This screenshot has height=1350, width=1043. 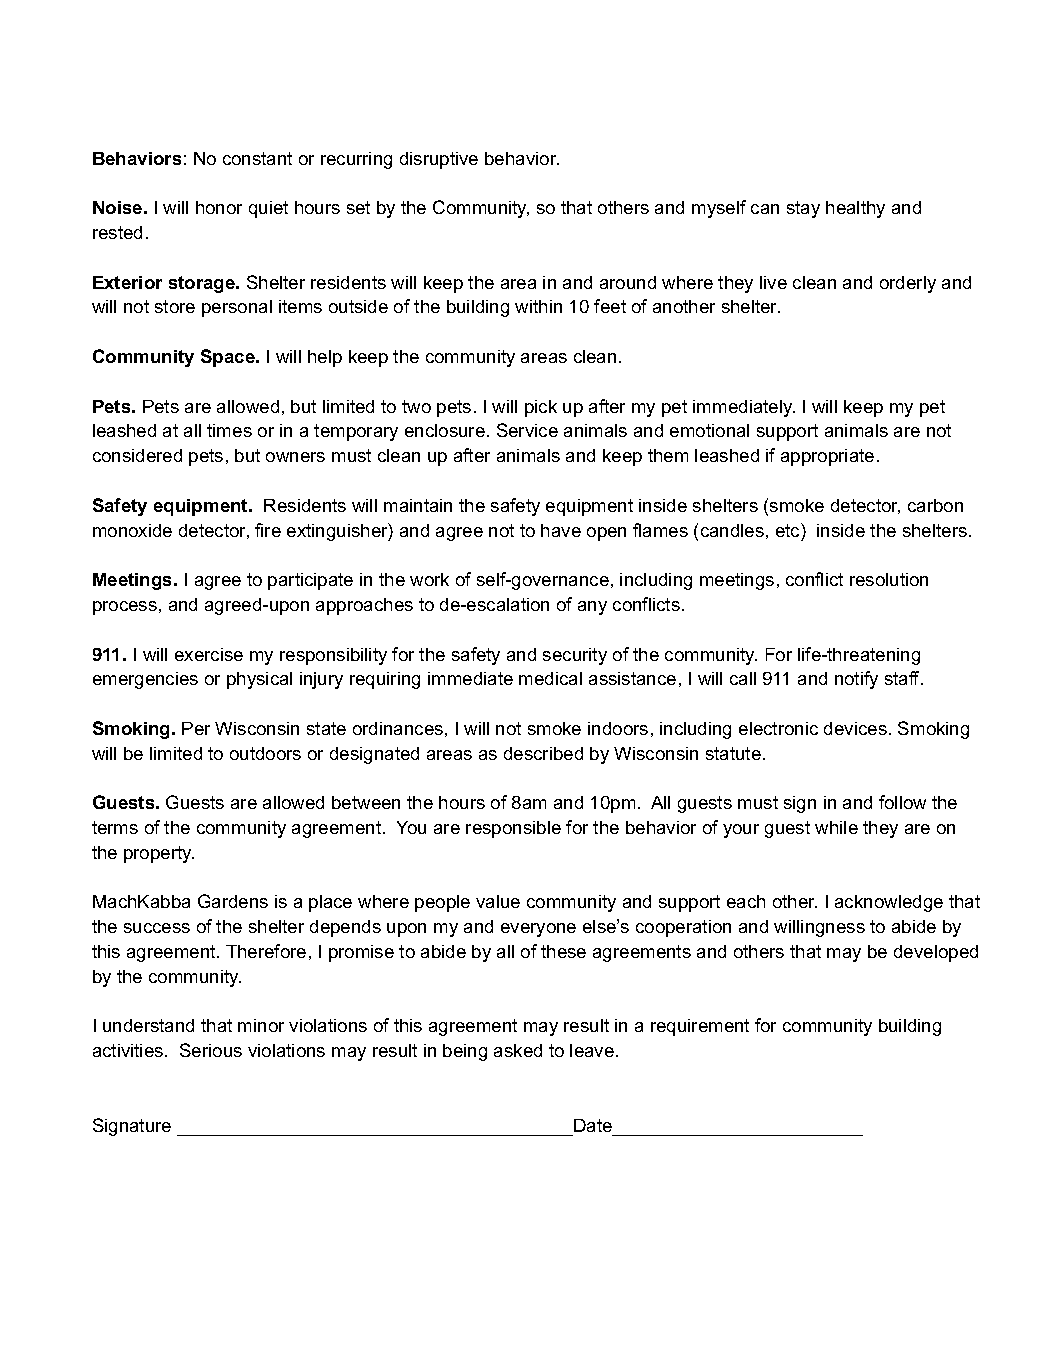 I want to click on resolution, so click(x=889, y=579).
